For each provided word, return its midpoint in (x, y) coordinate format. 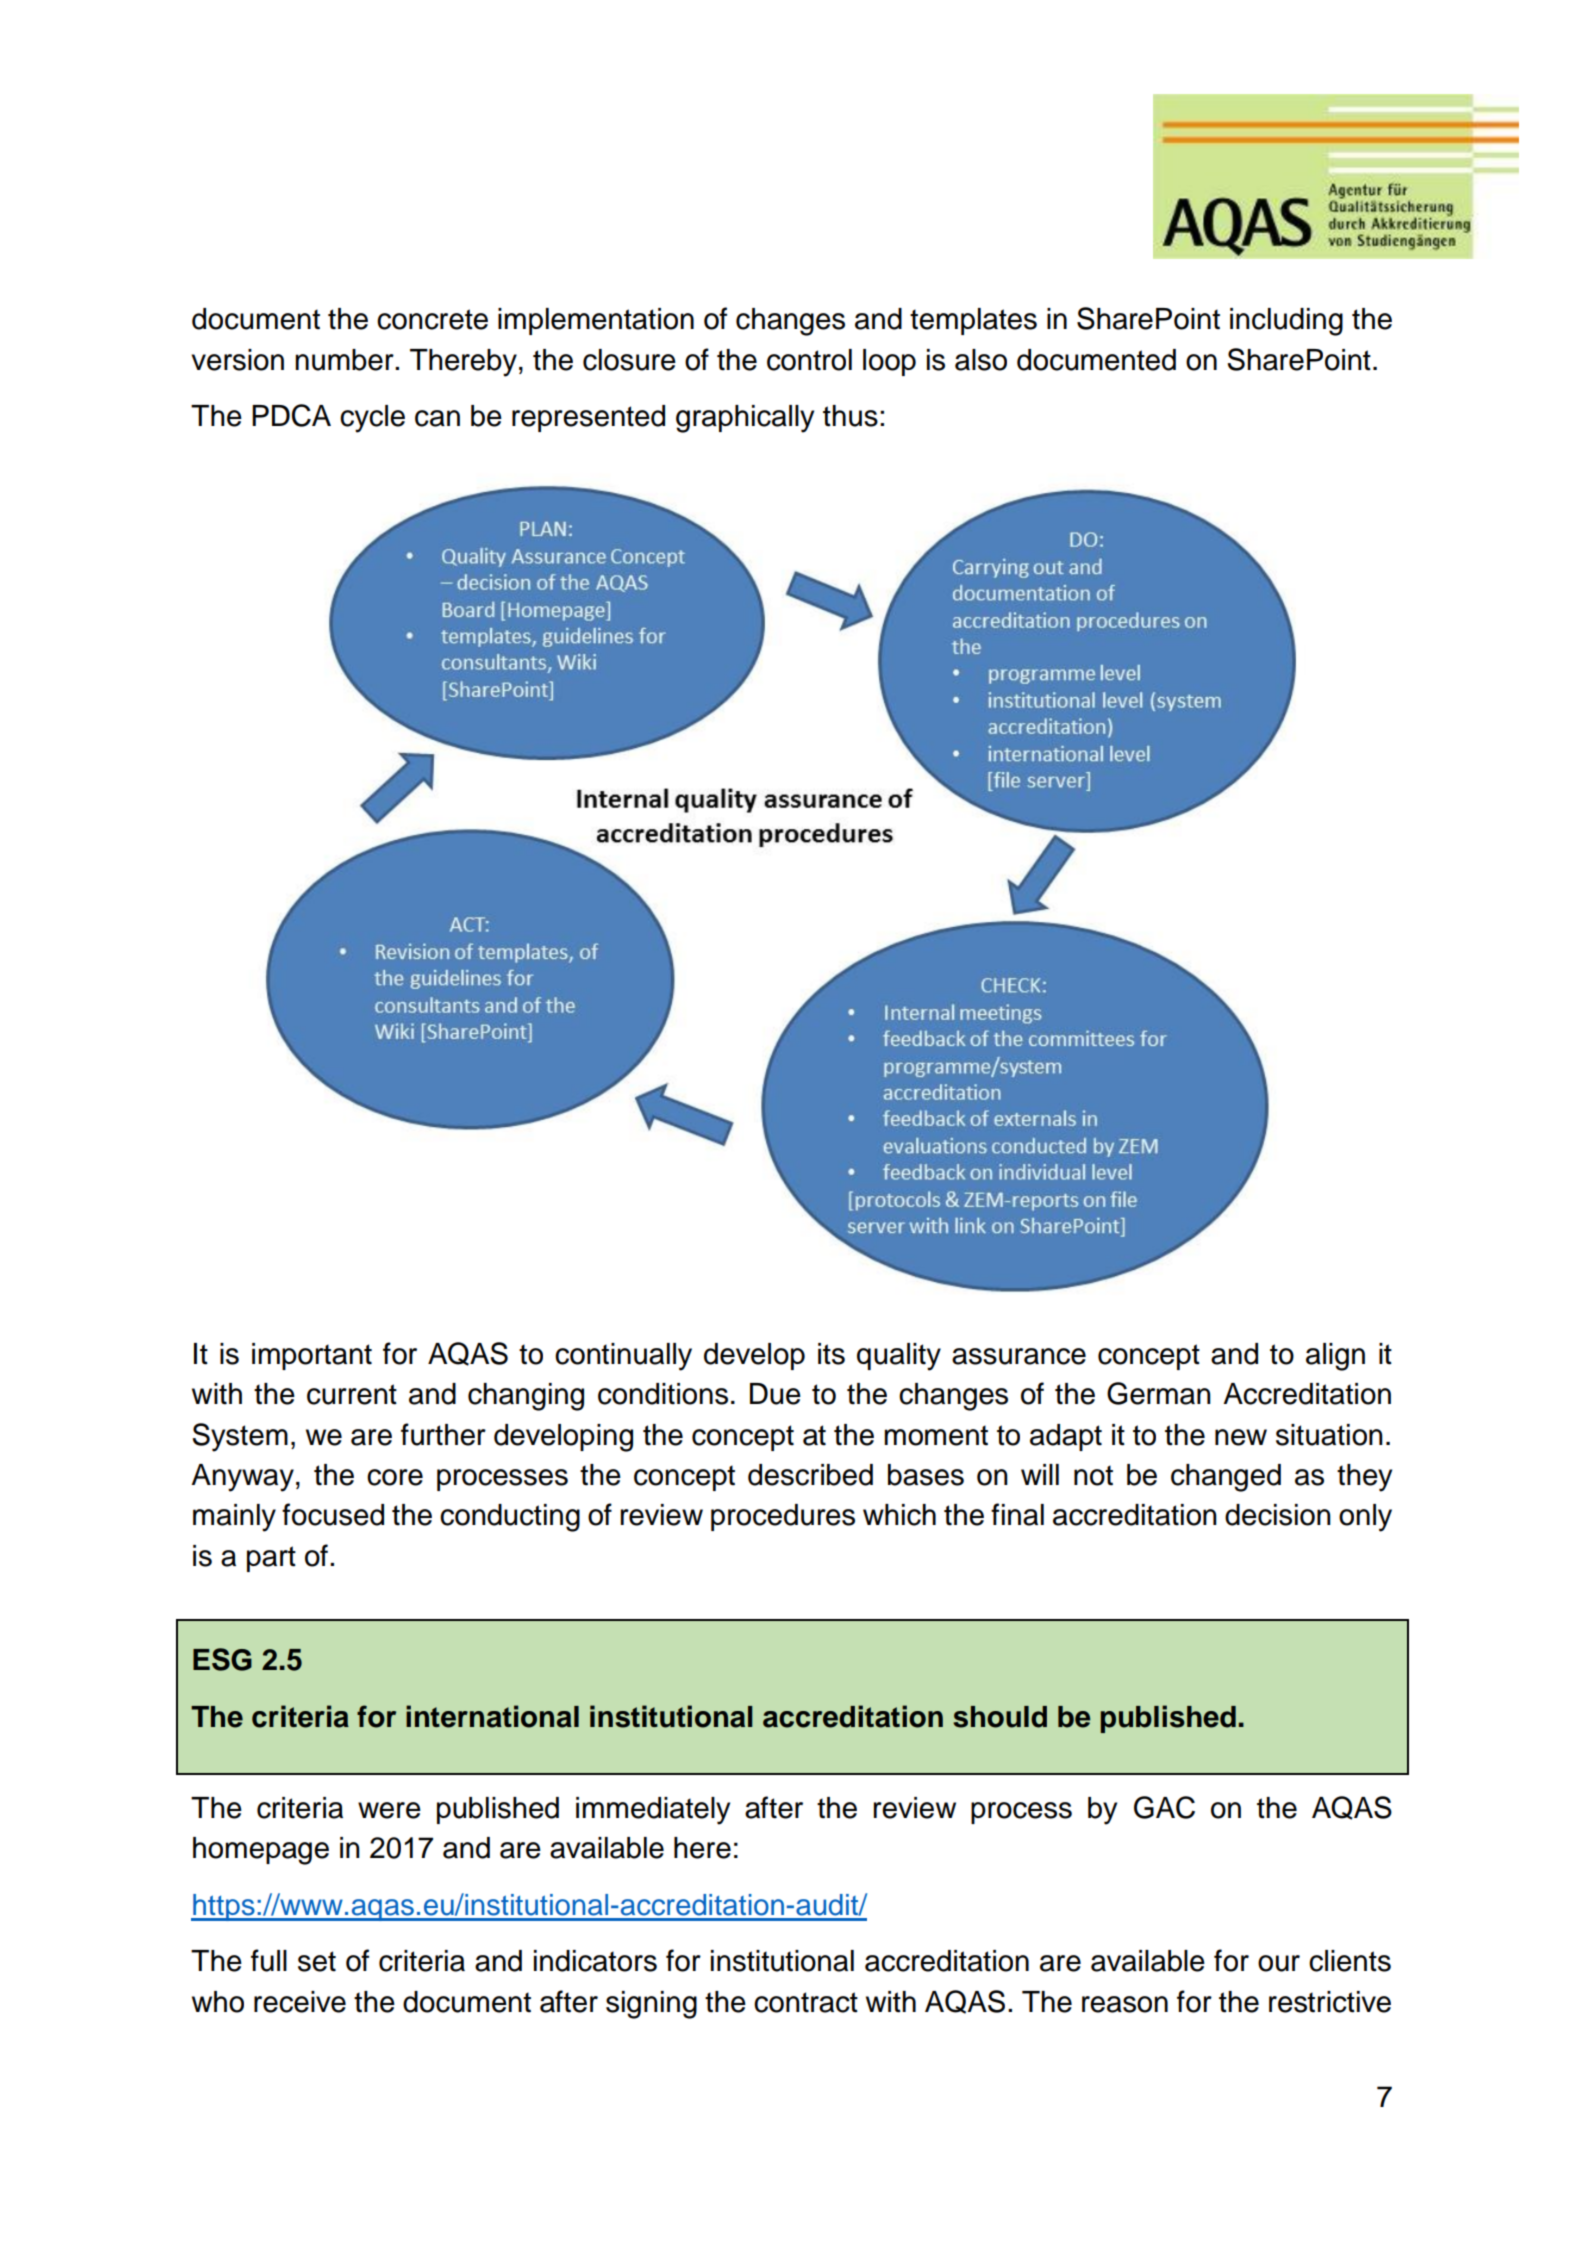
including (1286, 322)
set (317, 1961)
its (831, 1354)
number (345, 360)
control (809, 360)
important (312, 1356)
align (1335, 1357)
